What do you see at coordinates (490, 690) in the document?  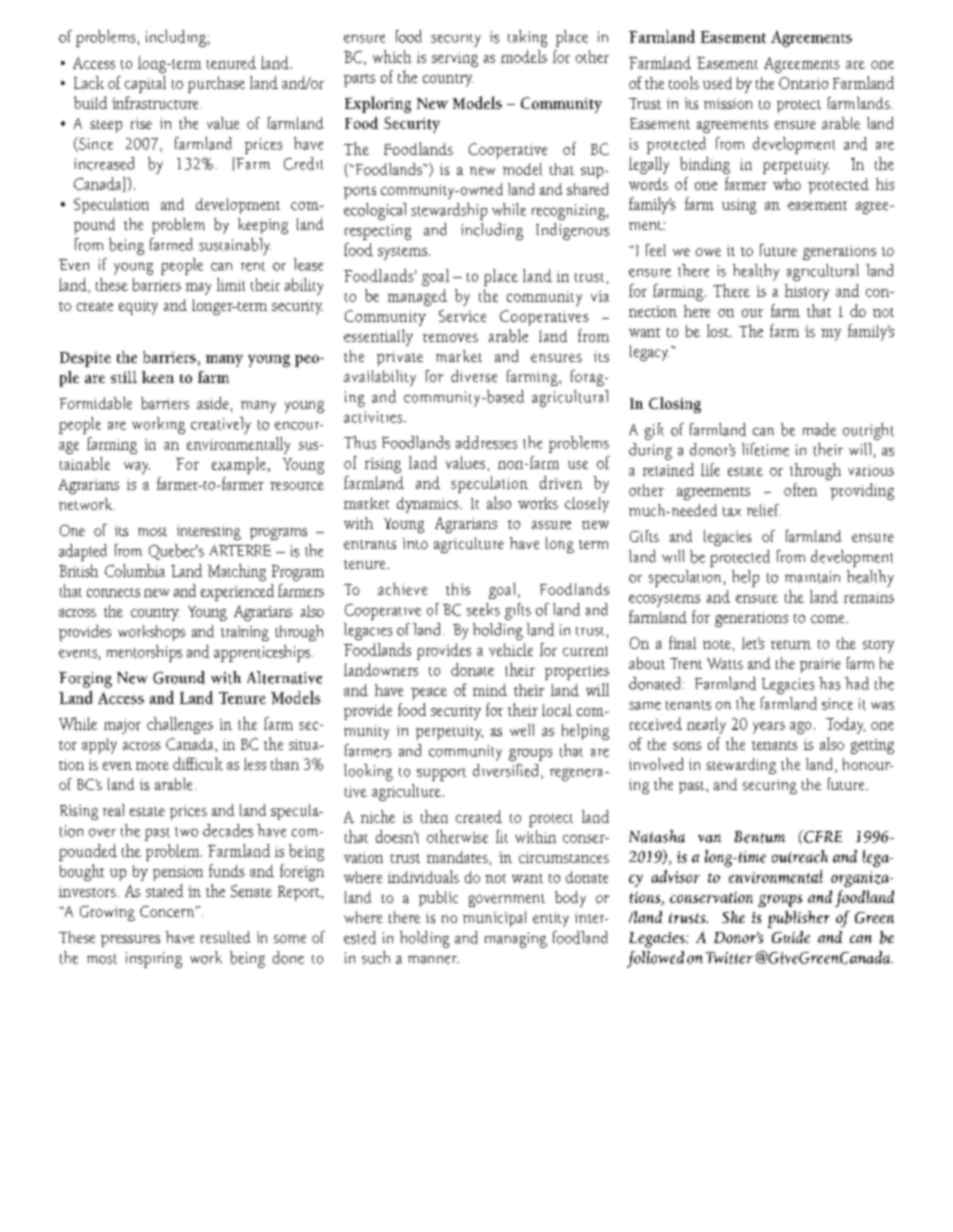 I see `mind` at bounding box center [490, 690].
